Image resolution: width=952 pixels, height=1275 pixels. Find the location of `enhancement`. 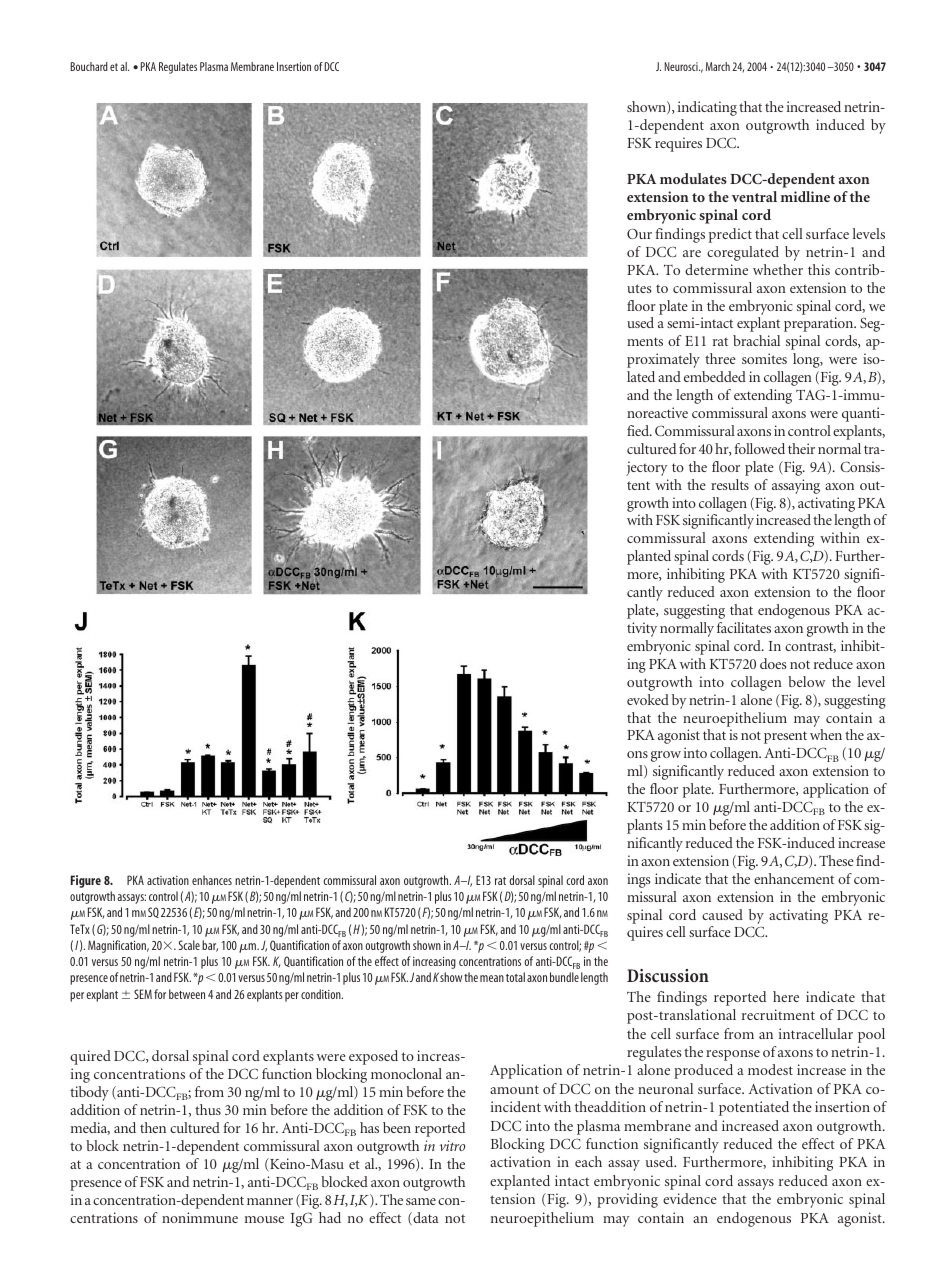

enhancement is located at coordinates (794, 878).
